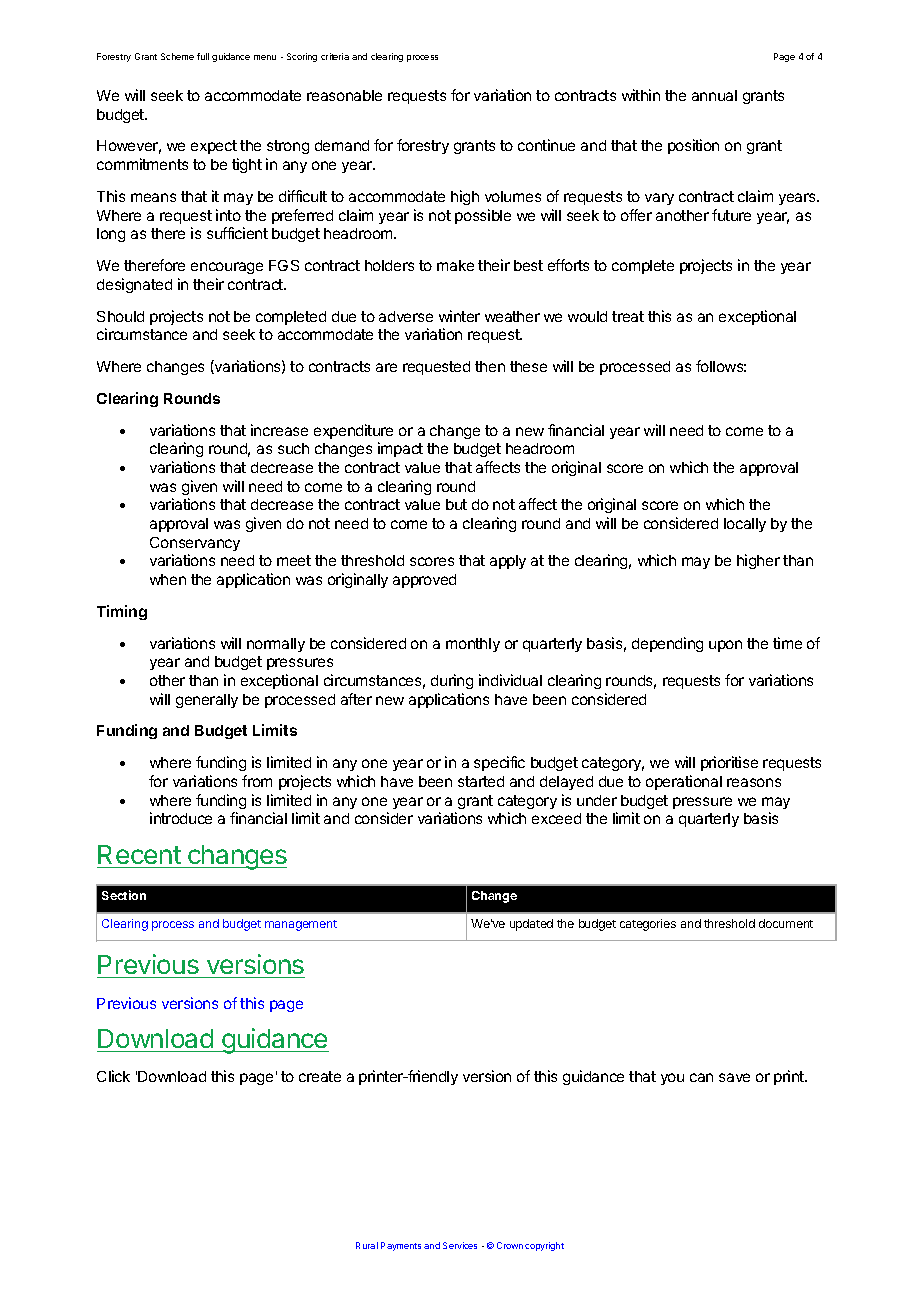 Image resolution: width=924 pixels, height=1308 pixels. What do you see at coordinates (684, 782) in the screenshot?
I see `operational` at bounding box center [684, 782].
